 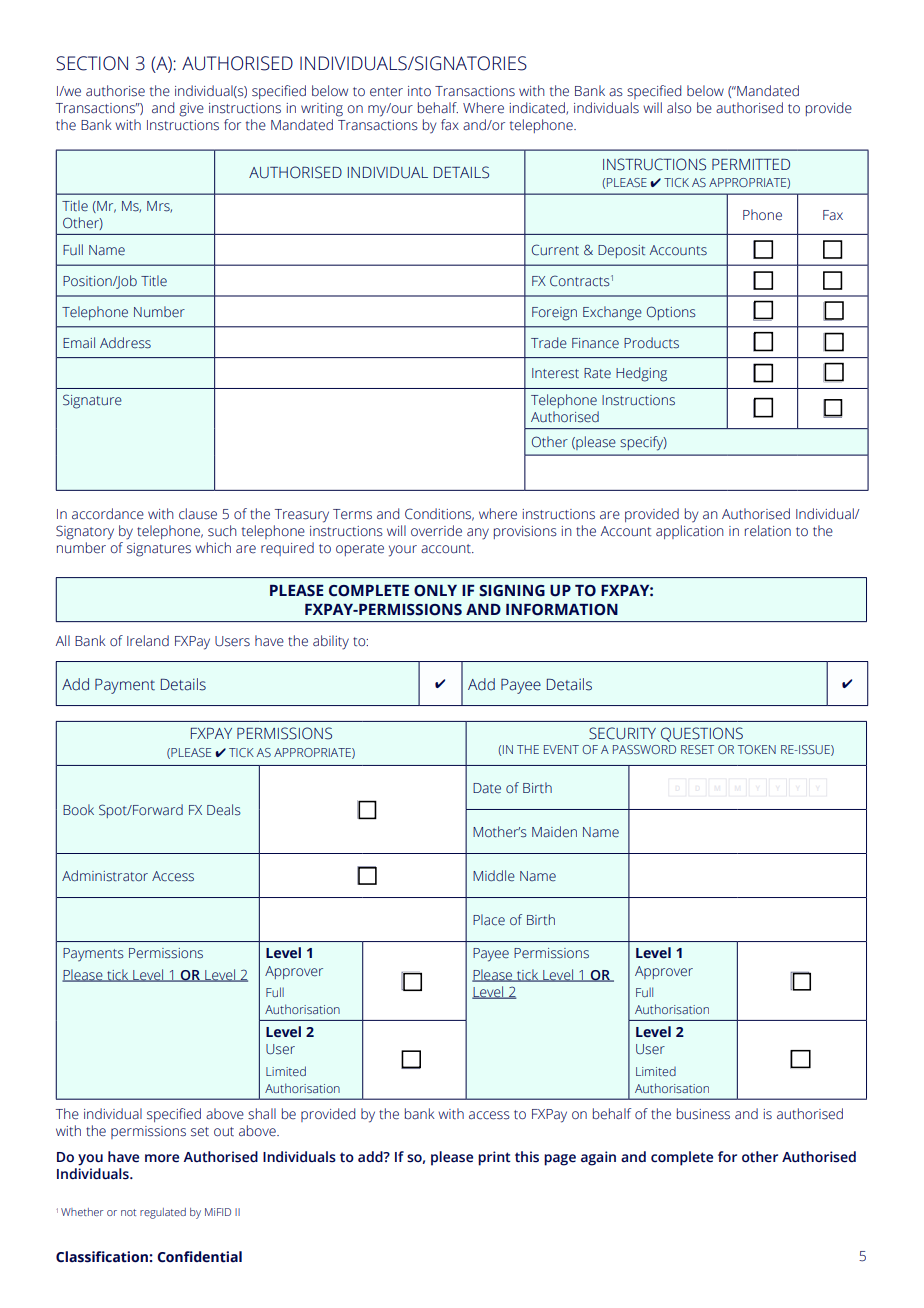 What do you see at coordinates (191, 110) in the document?
I see `give` at bounding box center [191, 110].
